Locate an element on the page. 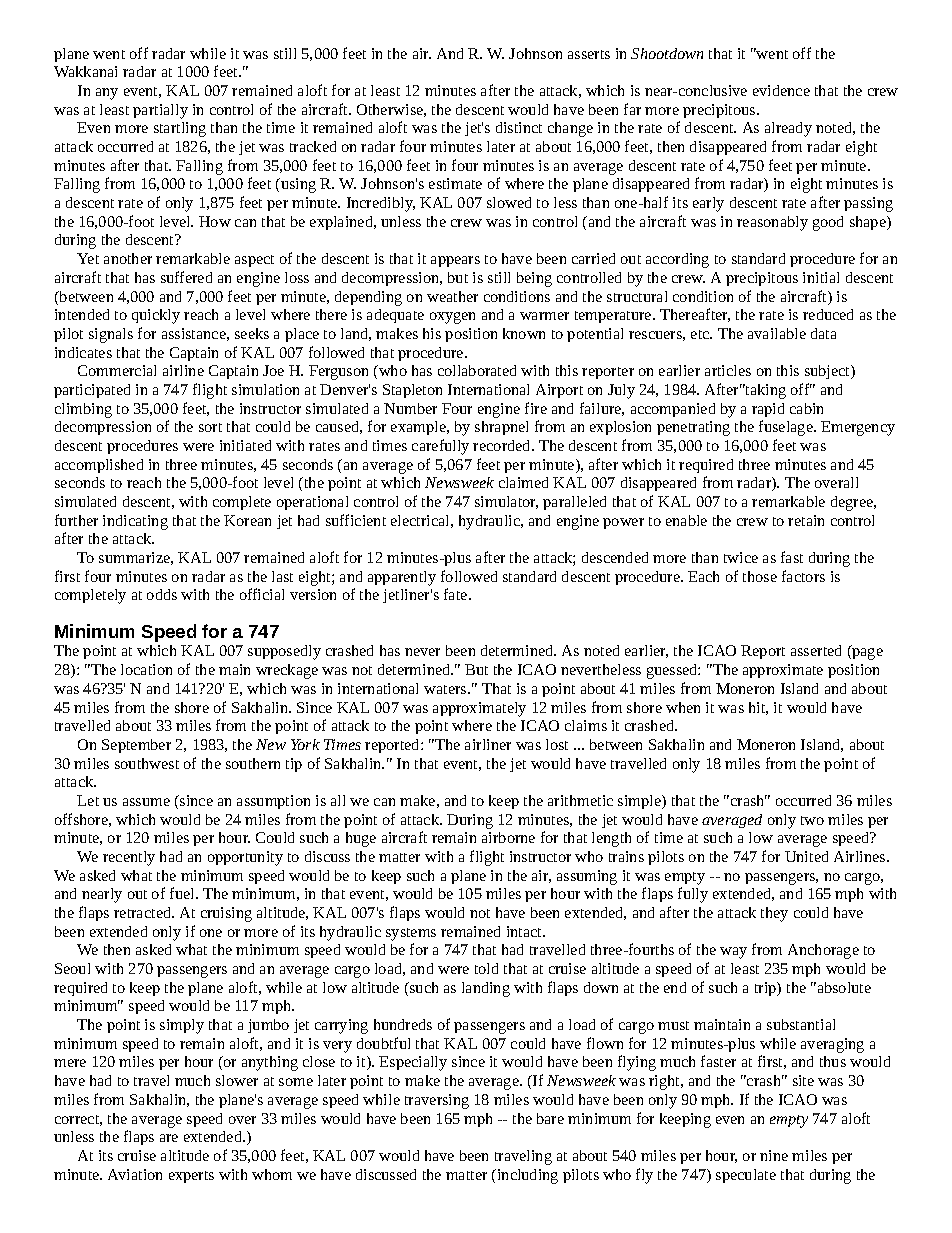  available is located at coordinates (777, 333).
